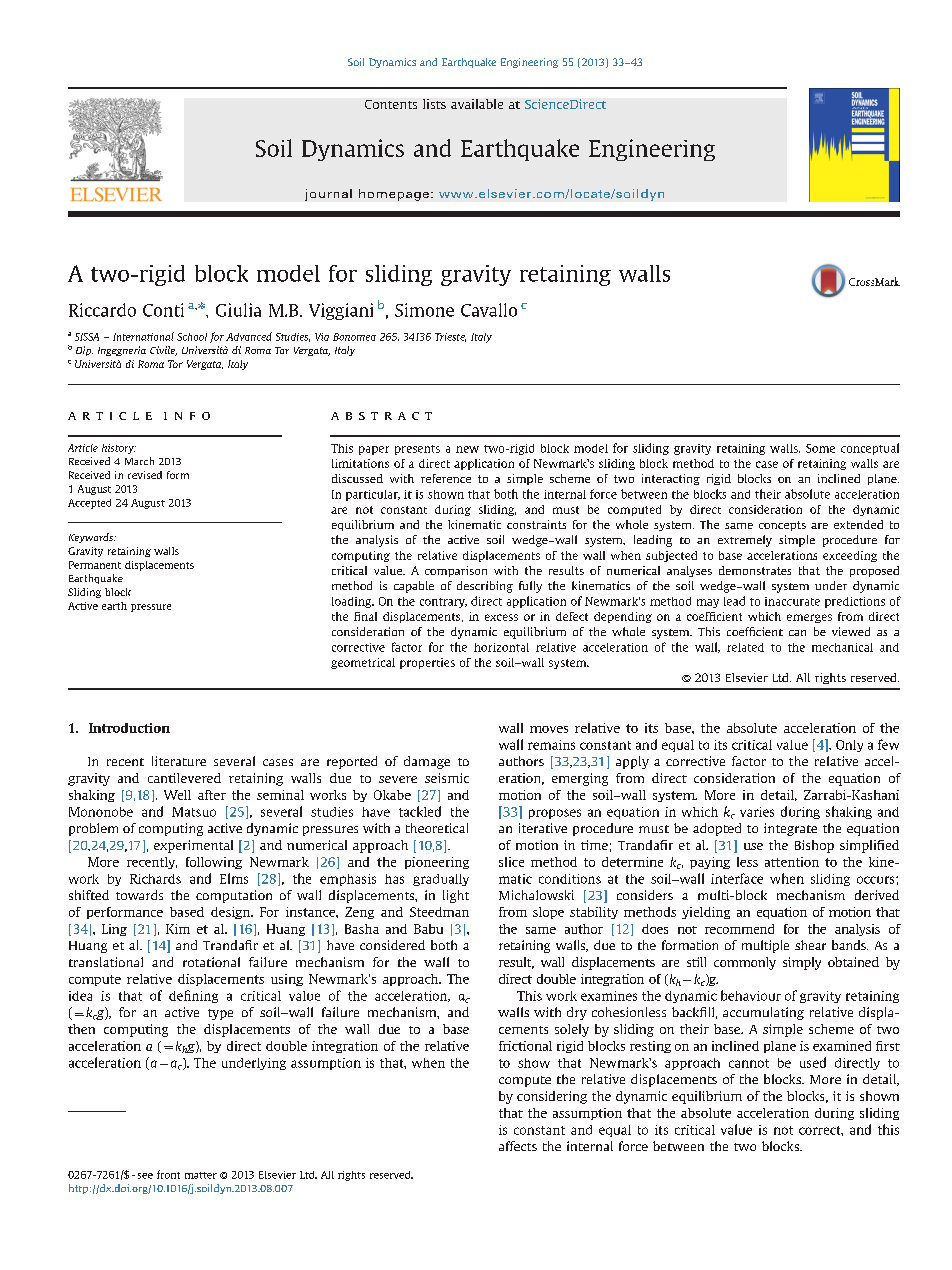 The width and height of the image is (952, 1270). I want to click on emerges, so click(809, 618).
